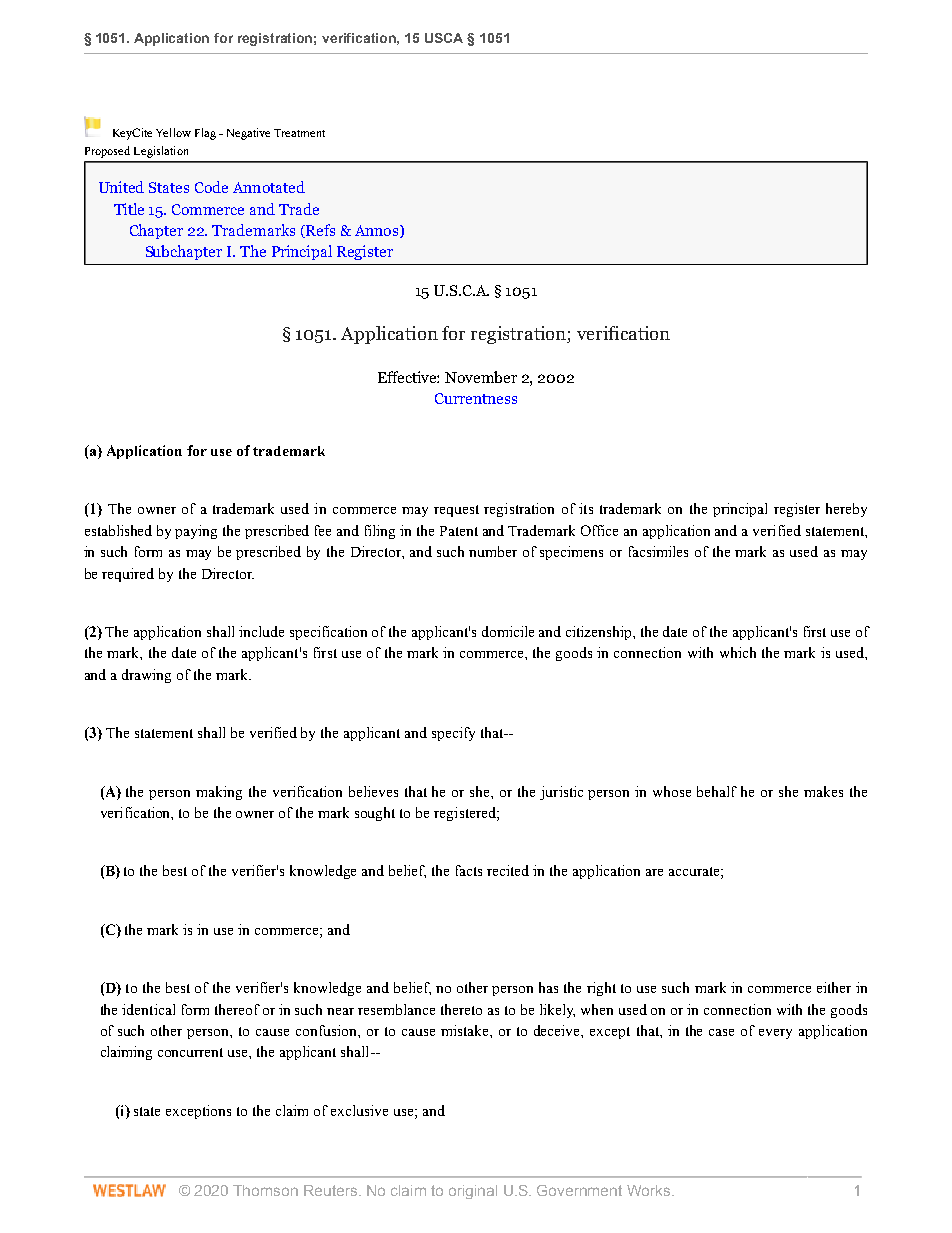  Describe the element at coordinates (299, 133) in the screenshot. I see `Treatment` at that location.
